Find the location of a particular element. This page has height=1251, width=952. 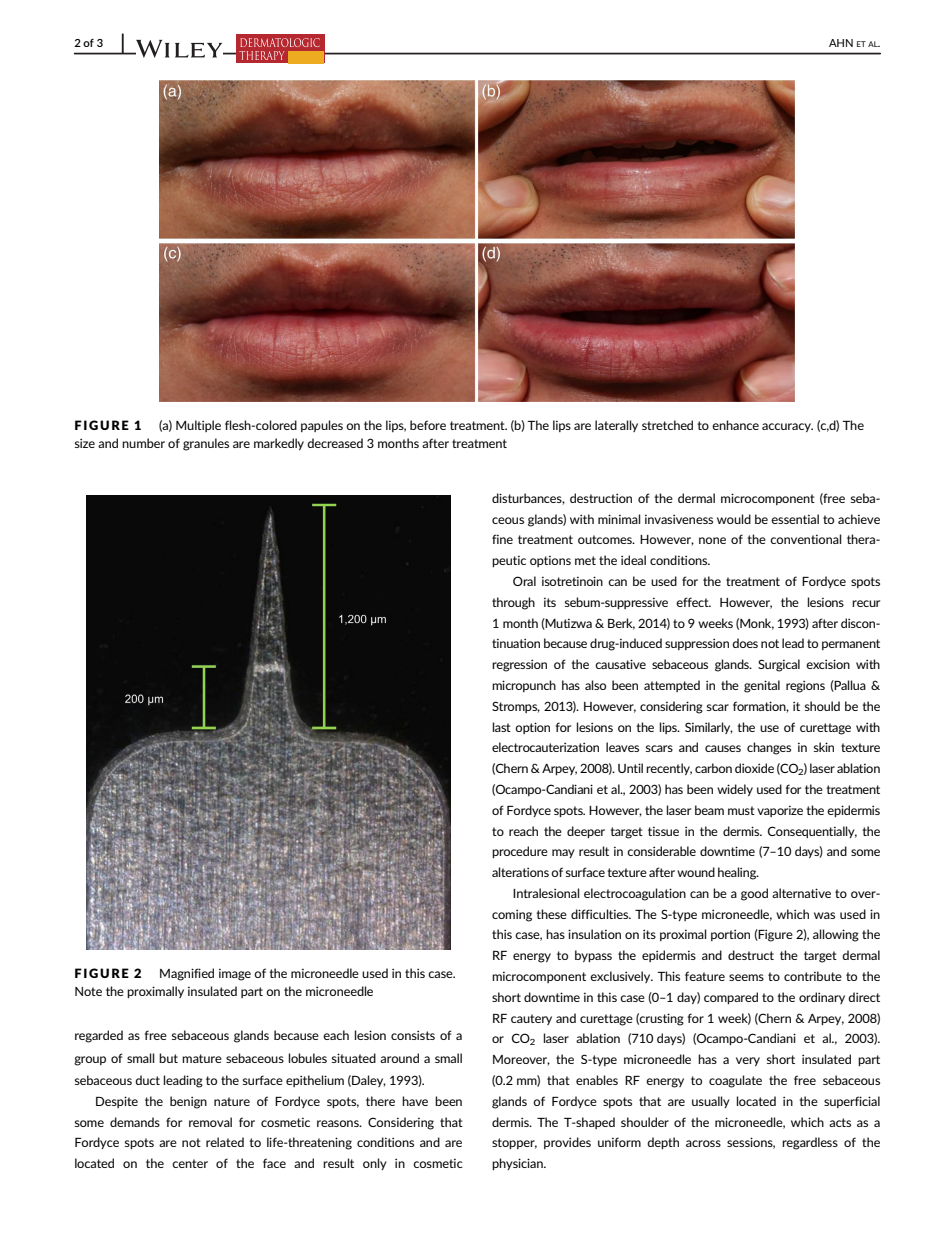

granules is located at coordinates (206, 444).
